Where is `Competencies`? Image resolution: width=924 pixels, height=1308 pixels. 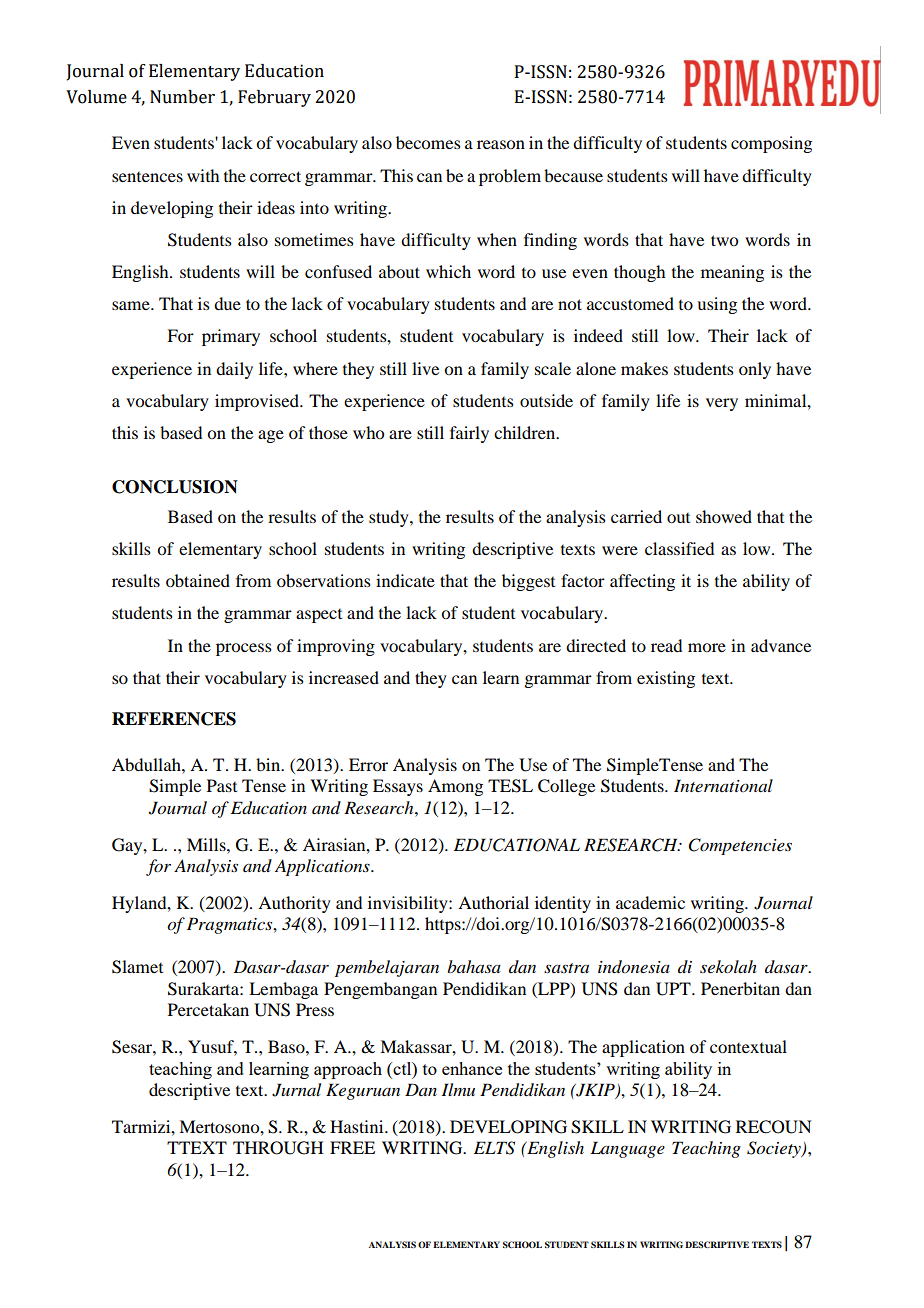
Competencies is located at coordinates (740, 846).
